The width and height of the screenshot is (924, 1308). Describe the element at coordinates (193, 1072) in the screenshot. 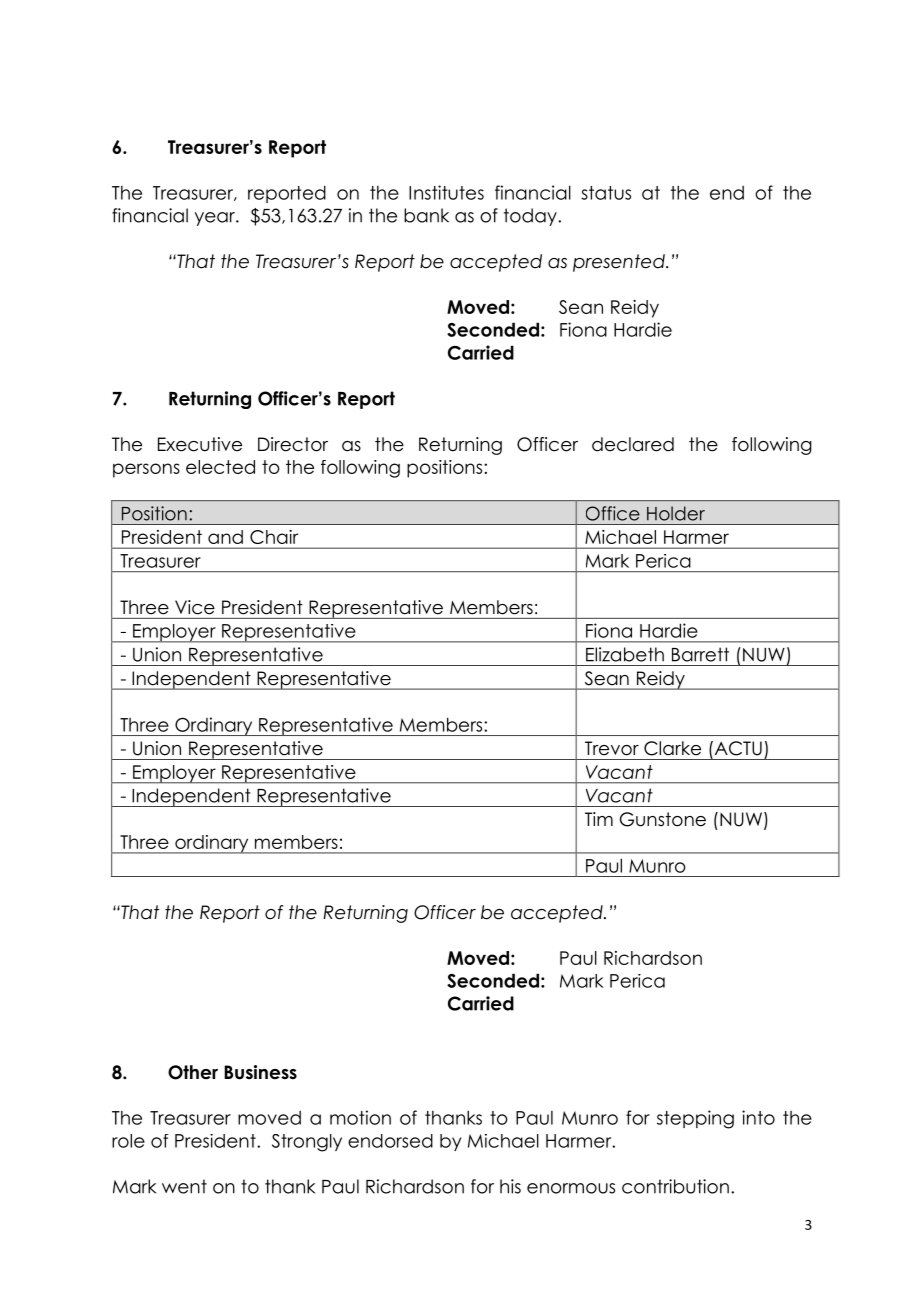

I see `Other` at that location.
